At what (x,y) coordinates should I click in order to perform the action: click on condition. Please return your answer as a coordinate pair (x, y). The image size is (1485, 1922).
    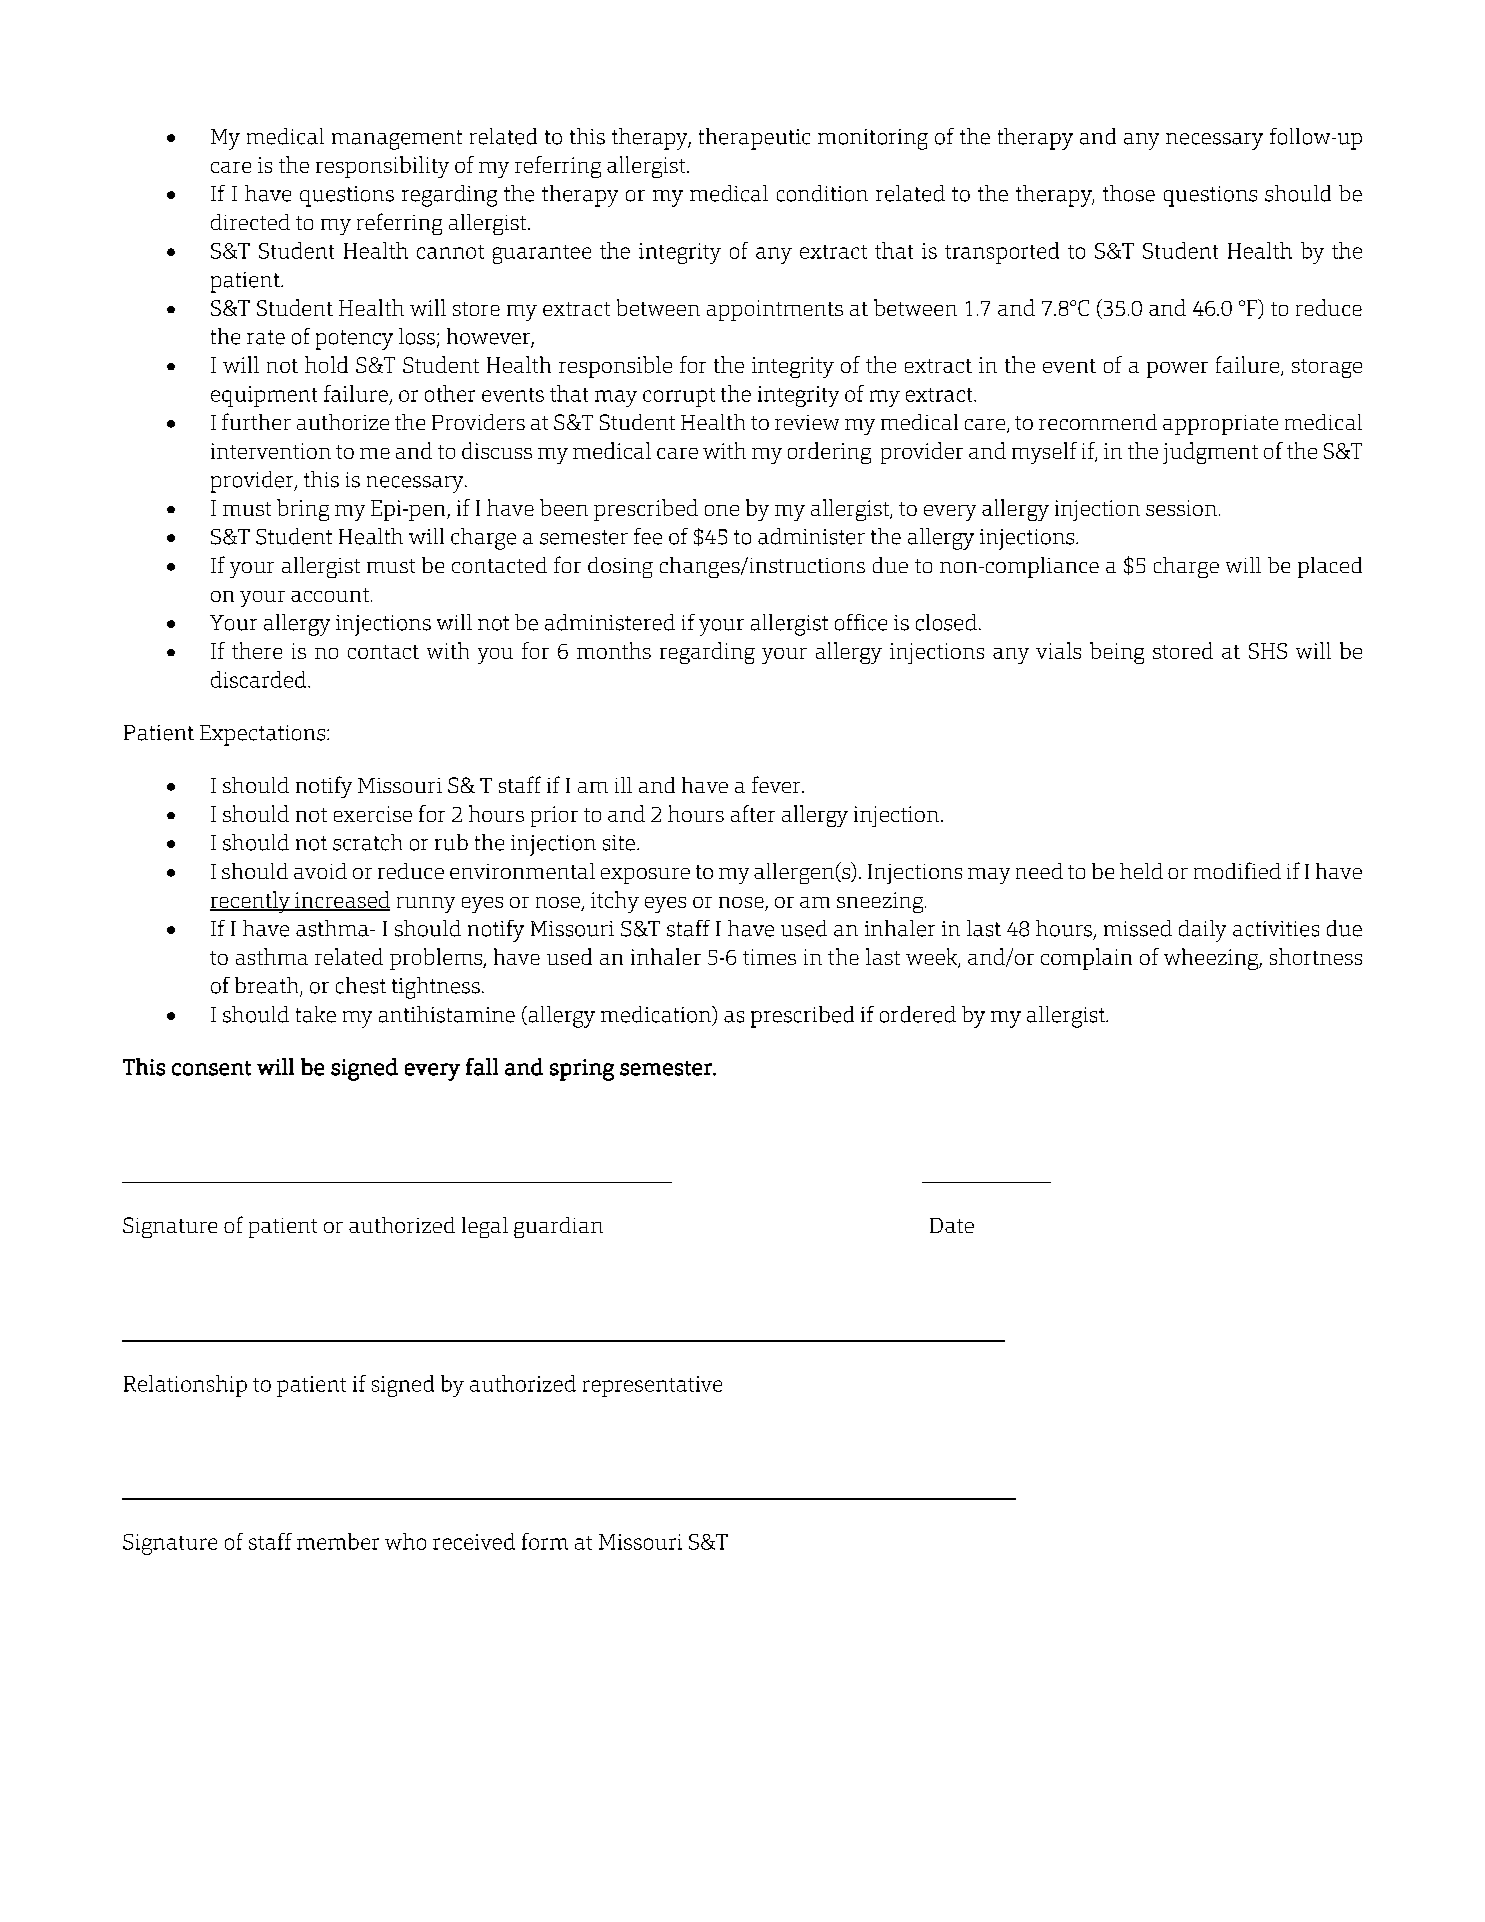
    Looking at the image, I should click on (822, 193).
